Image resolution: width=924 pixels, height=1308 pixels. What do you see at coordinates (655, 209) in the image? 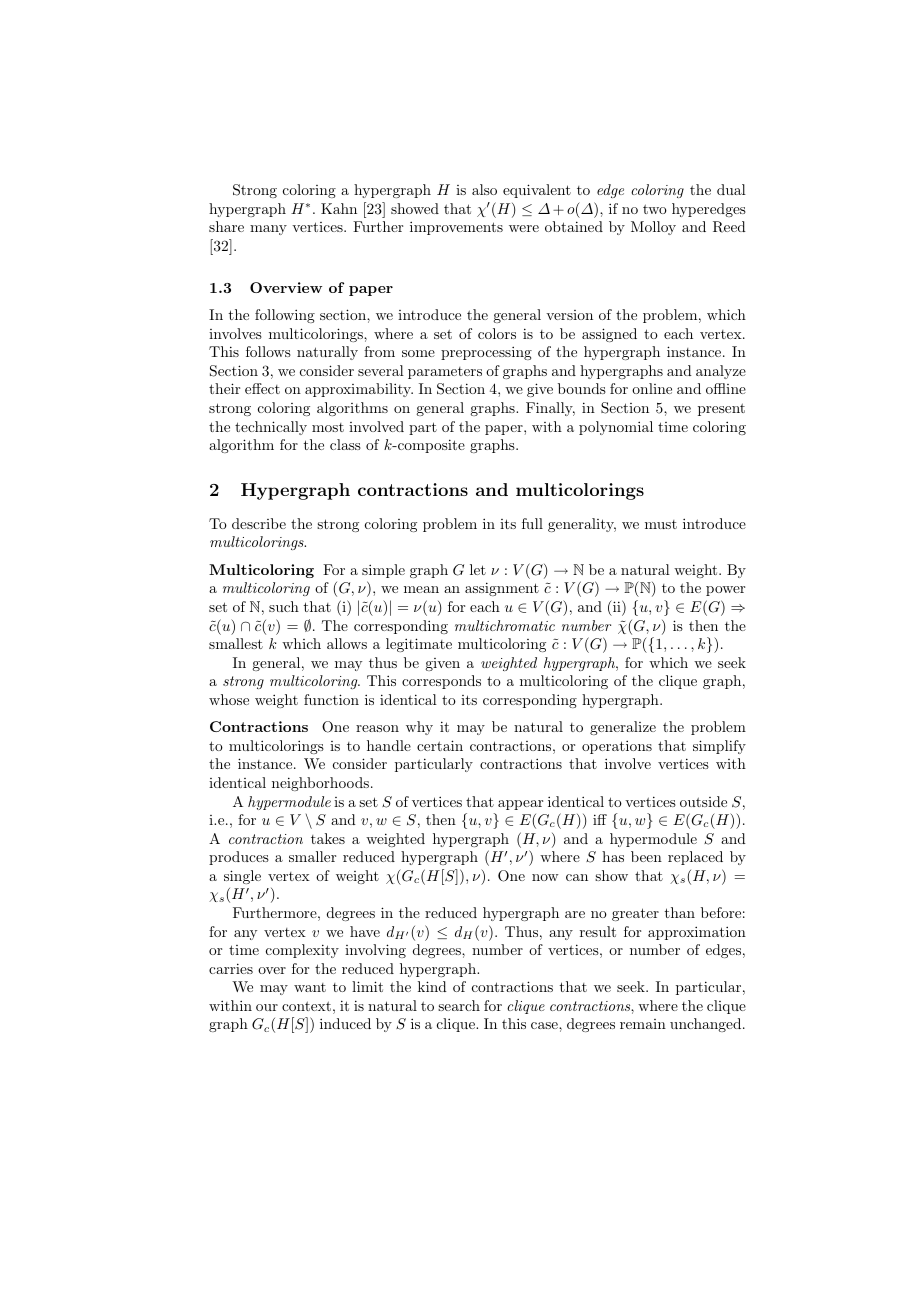
I see `two` at bounding box center [655, 209].
